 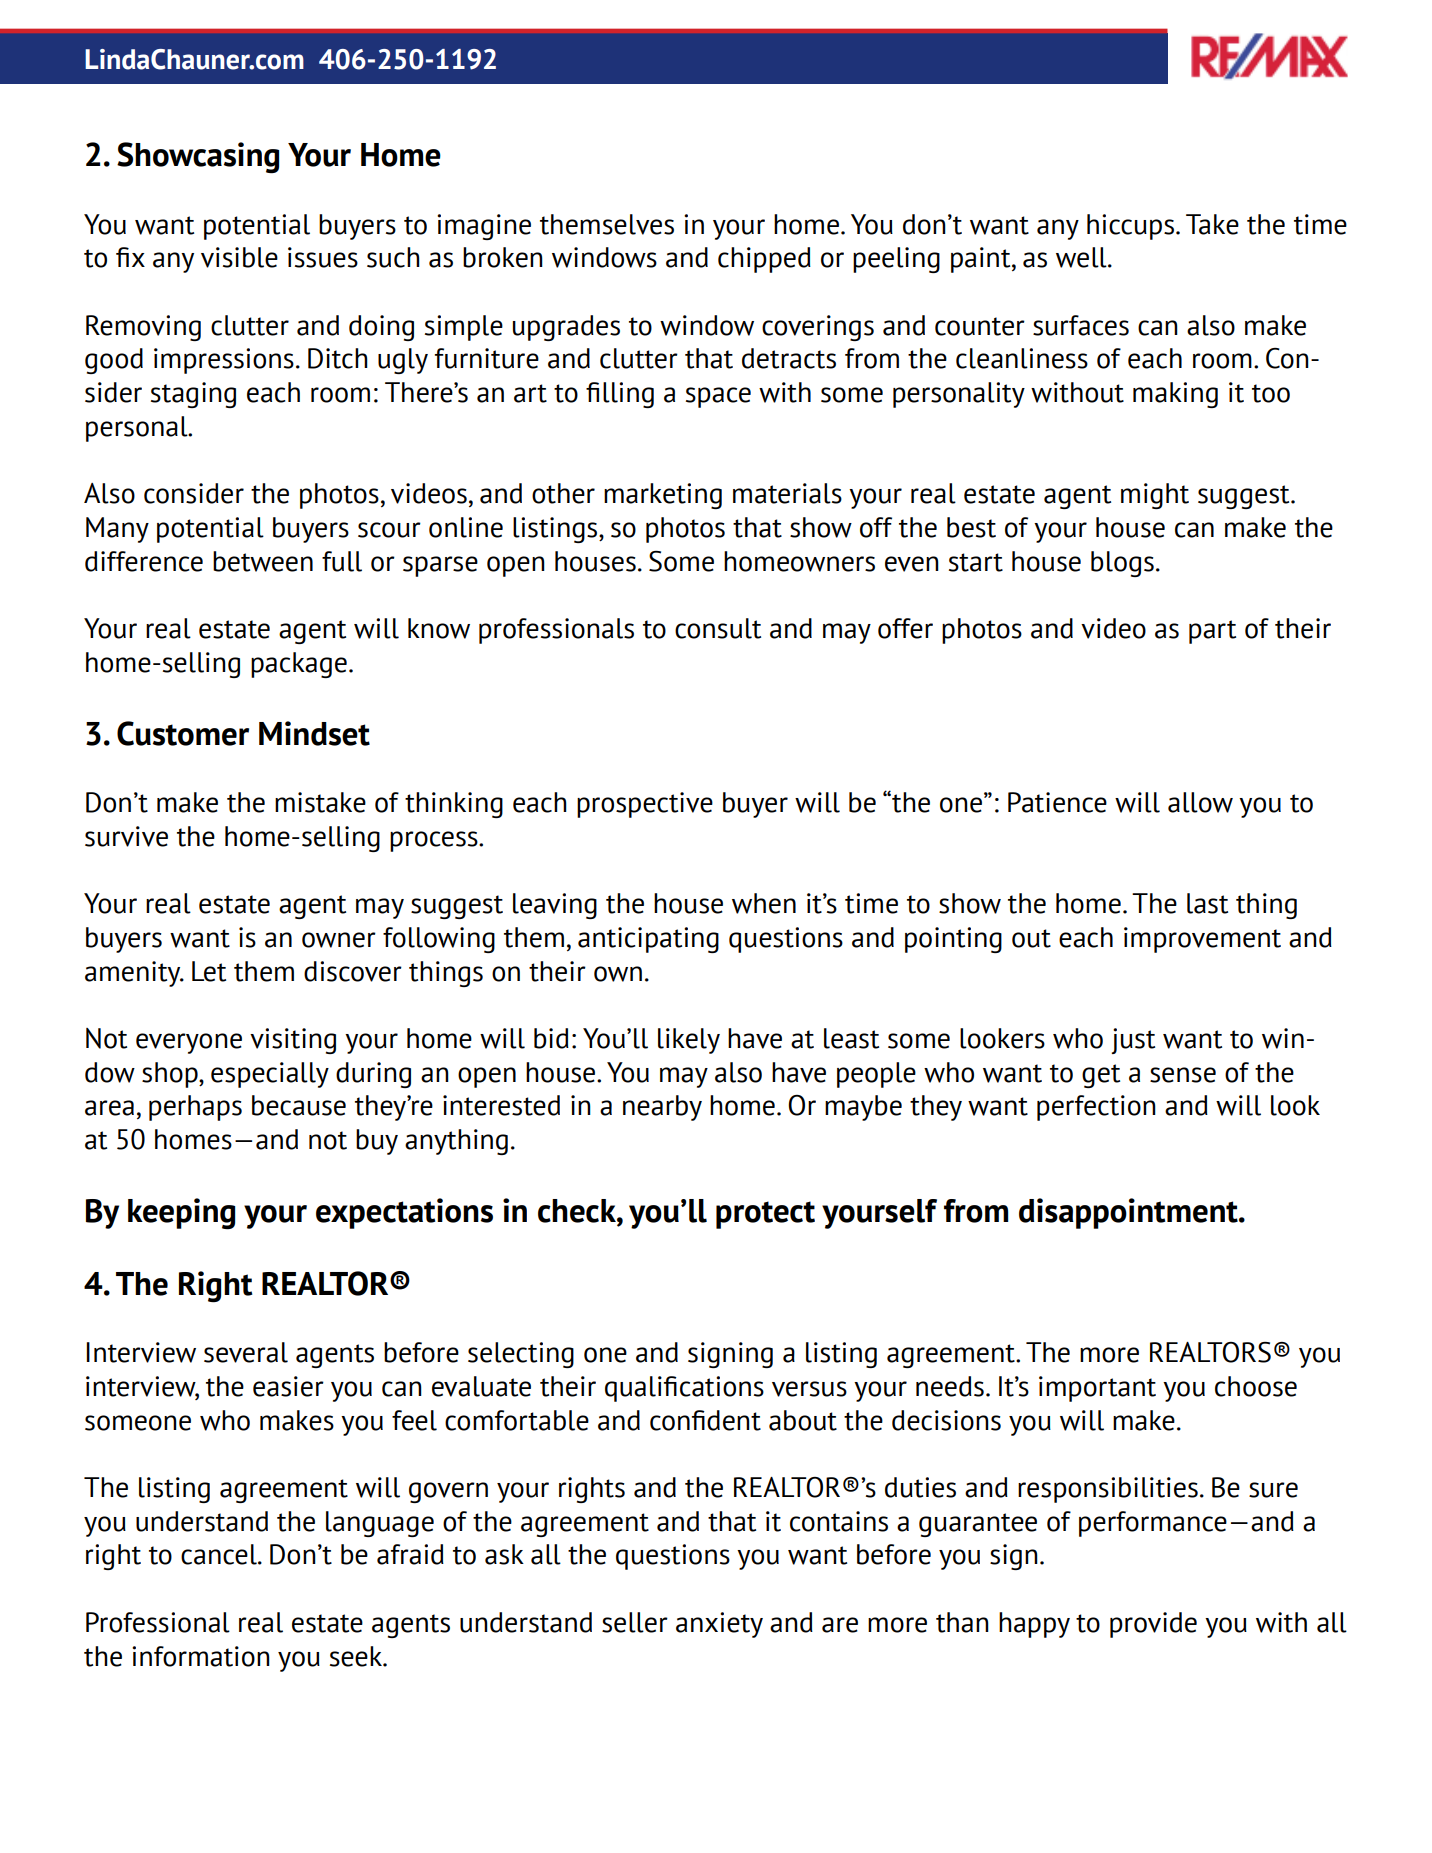 I want to click on information, so click(x=201, y=1656).
